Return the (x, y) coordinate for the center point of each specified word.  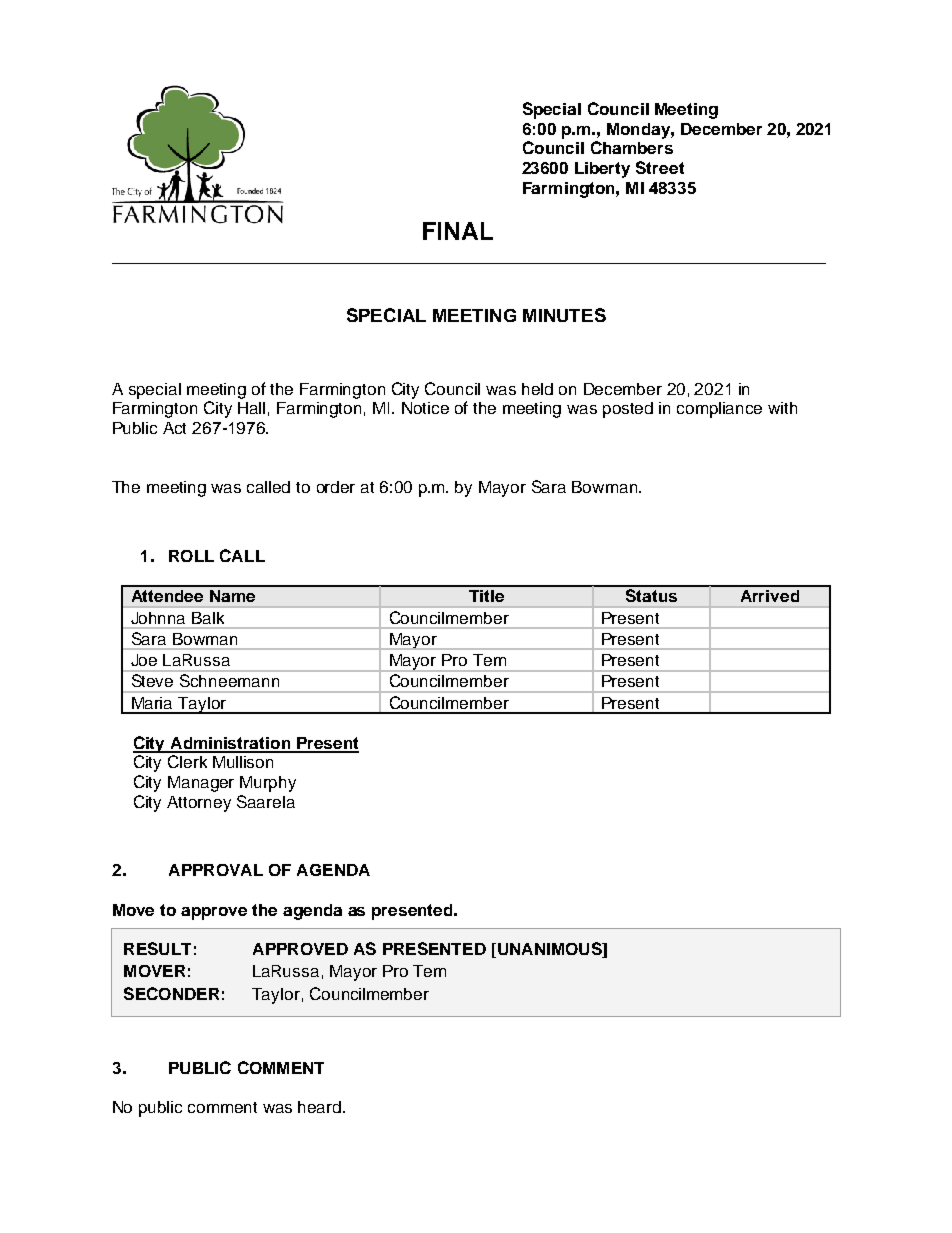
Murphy (268, 784)
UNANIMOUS (551, 948)
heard (321, 1107)
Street (660, 167)
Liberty (602, 170)
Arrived (770, 596)
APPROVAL (216, 870)
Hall (251, 408)
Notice (425, 408)
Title (486, 596)
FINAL (458, 231)
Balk (208, 618)
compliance (719, 410)
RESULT (157, 948)
